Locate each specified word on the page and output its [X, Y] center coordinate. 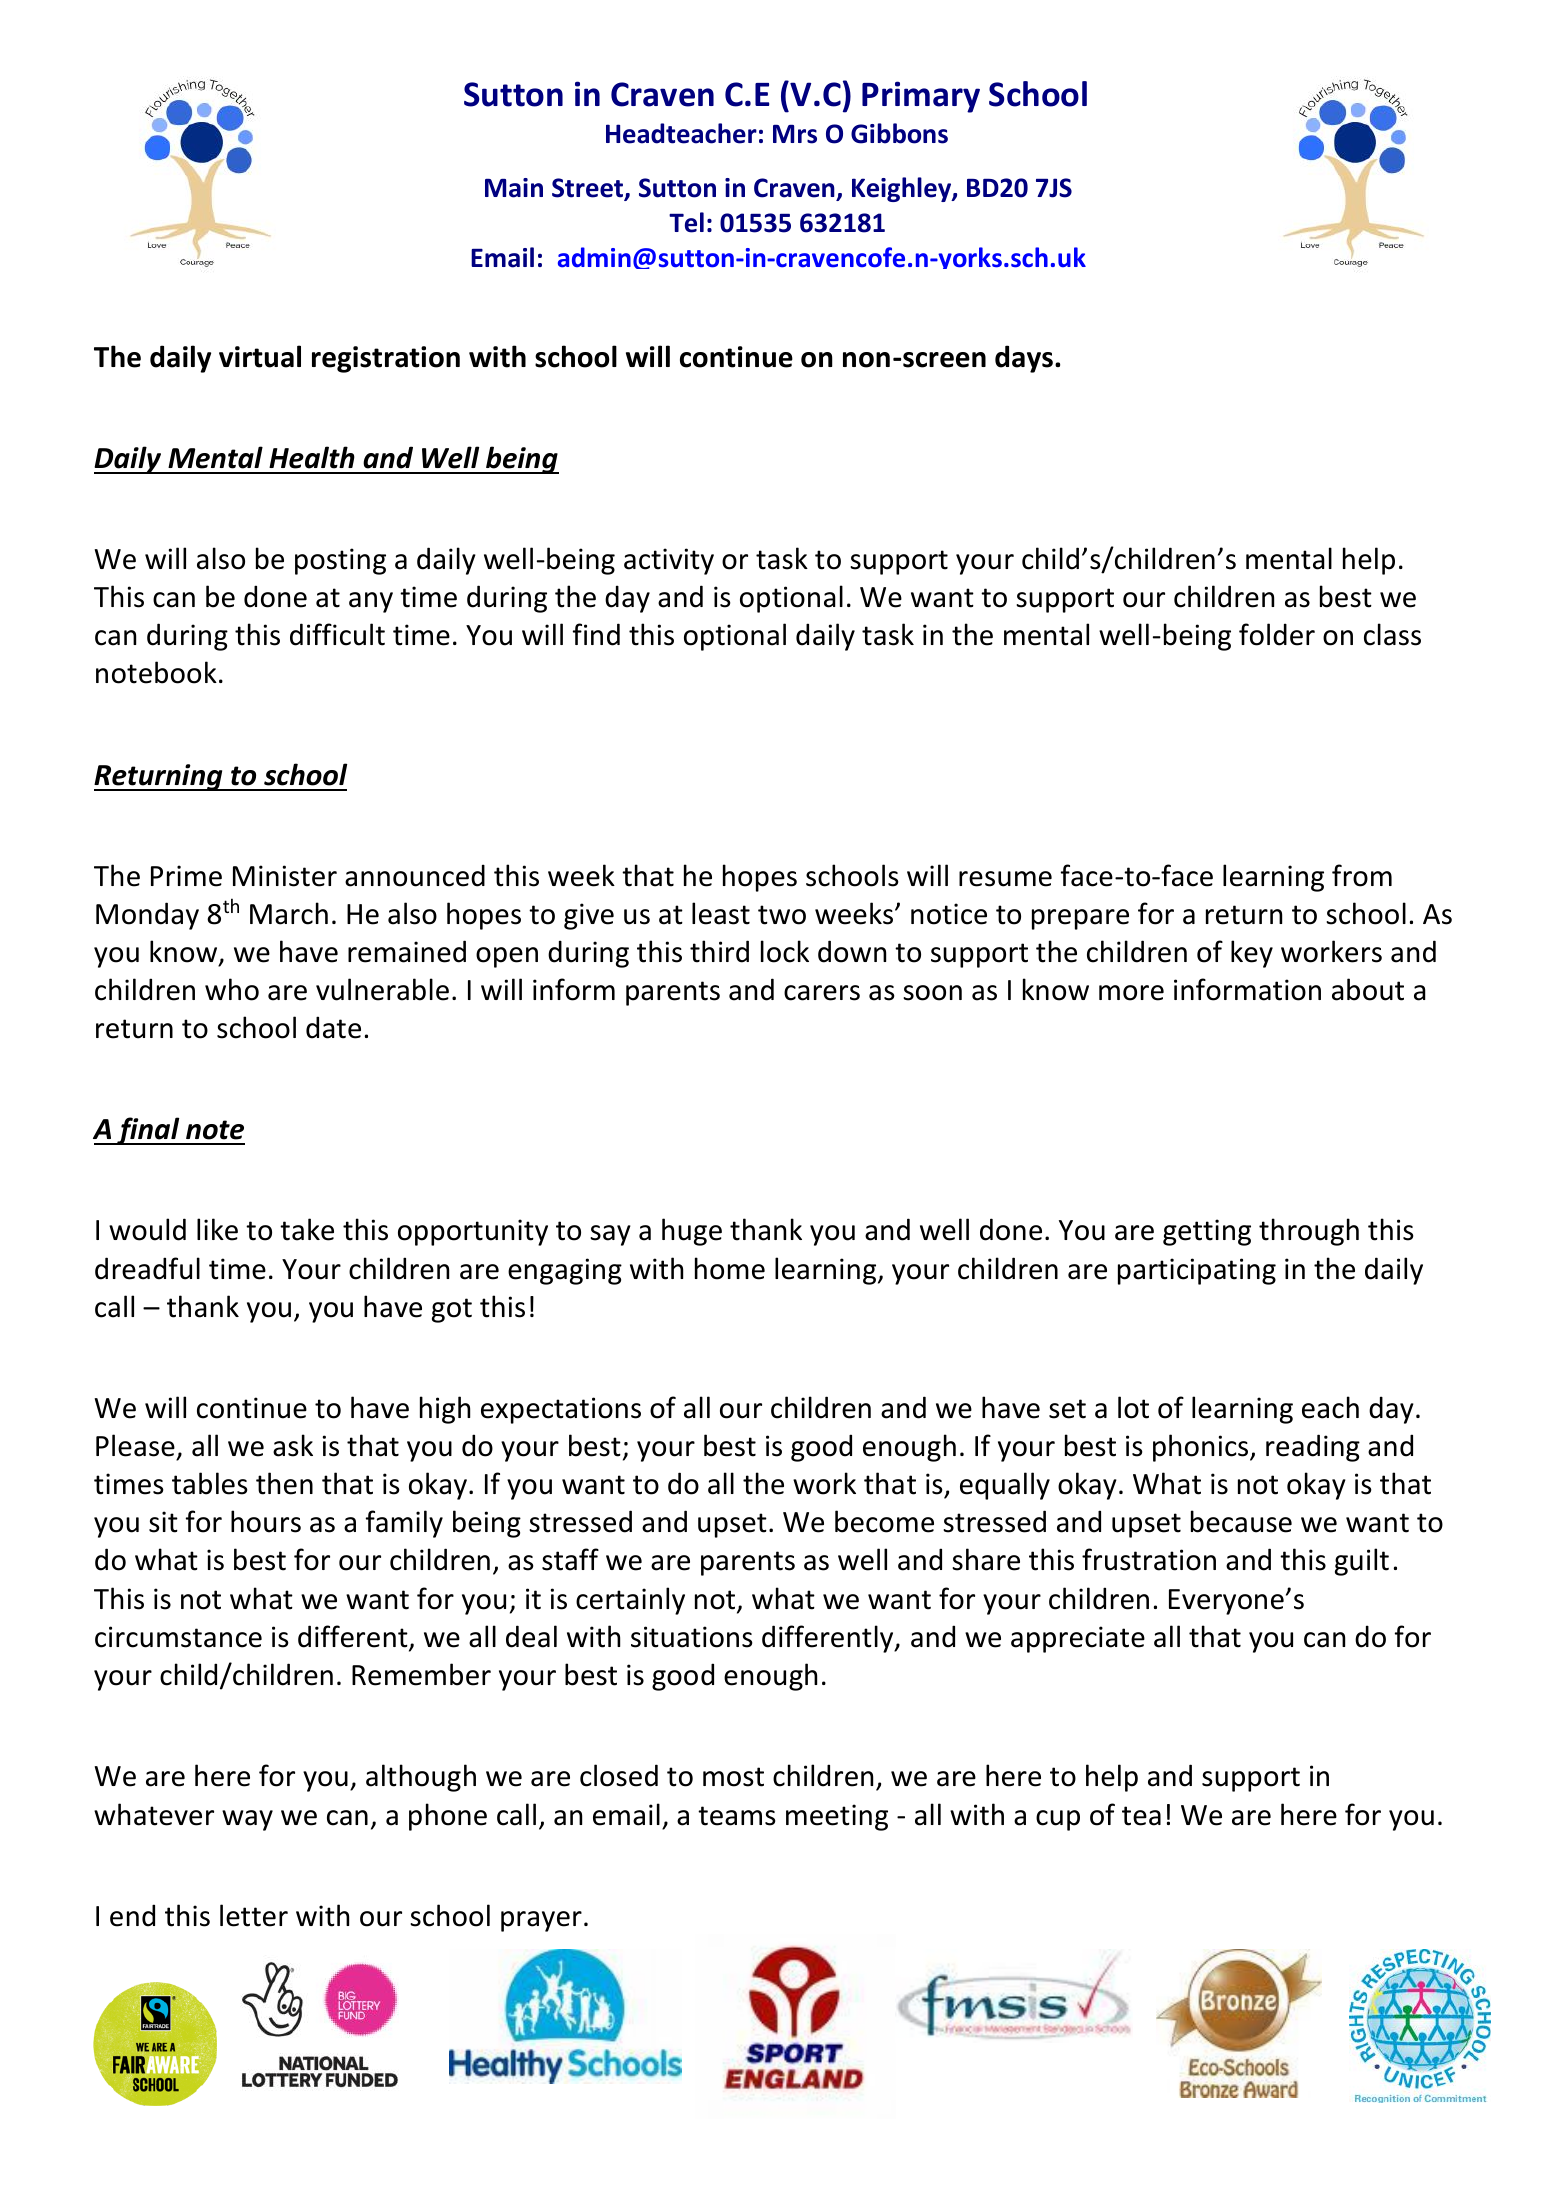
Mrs [795, 134]
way [247, 1820]
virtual [260, 356]
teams [737, 1816]
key [1252, 954]
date [333, 1027]
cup [1058, 1820]
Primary [921, 97]
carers [822, 993]
